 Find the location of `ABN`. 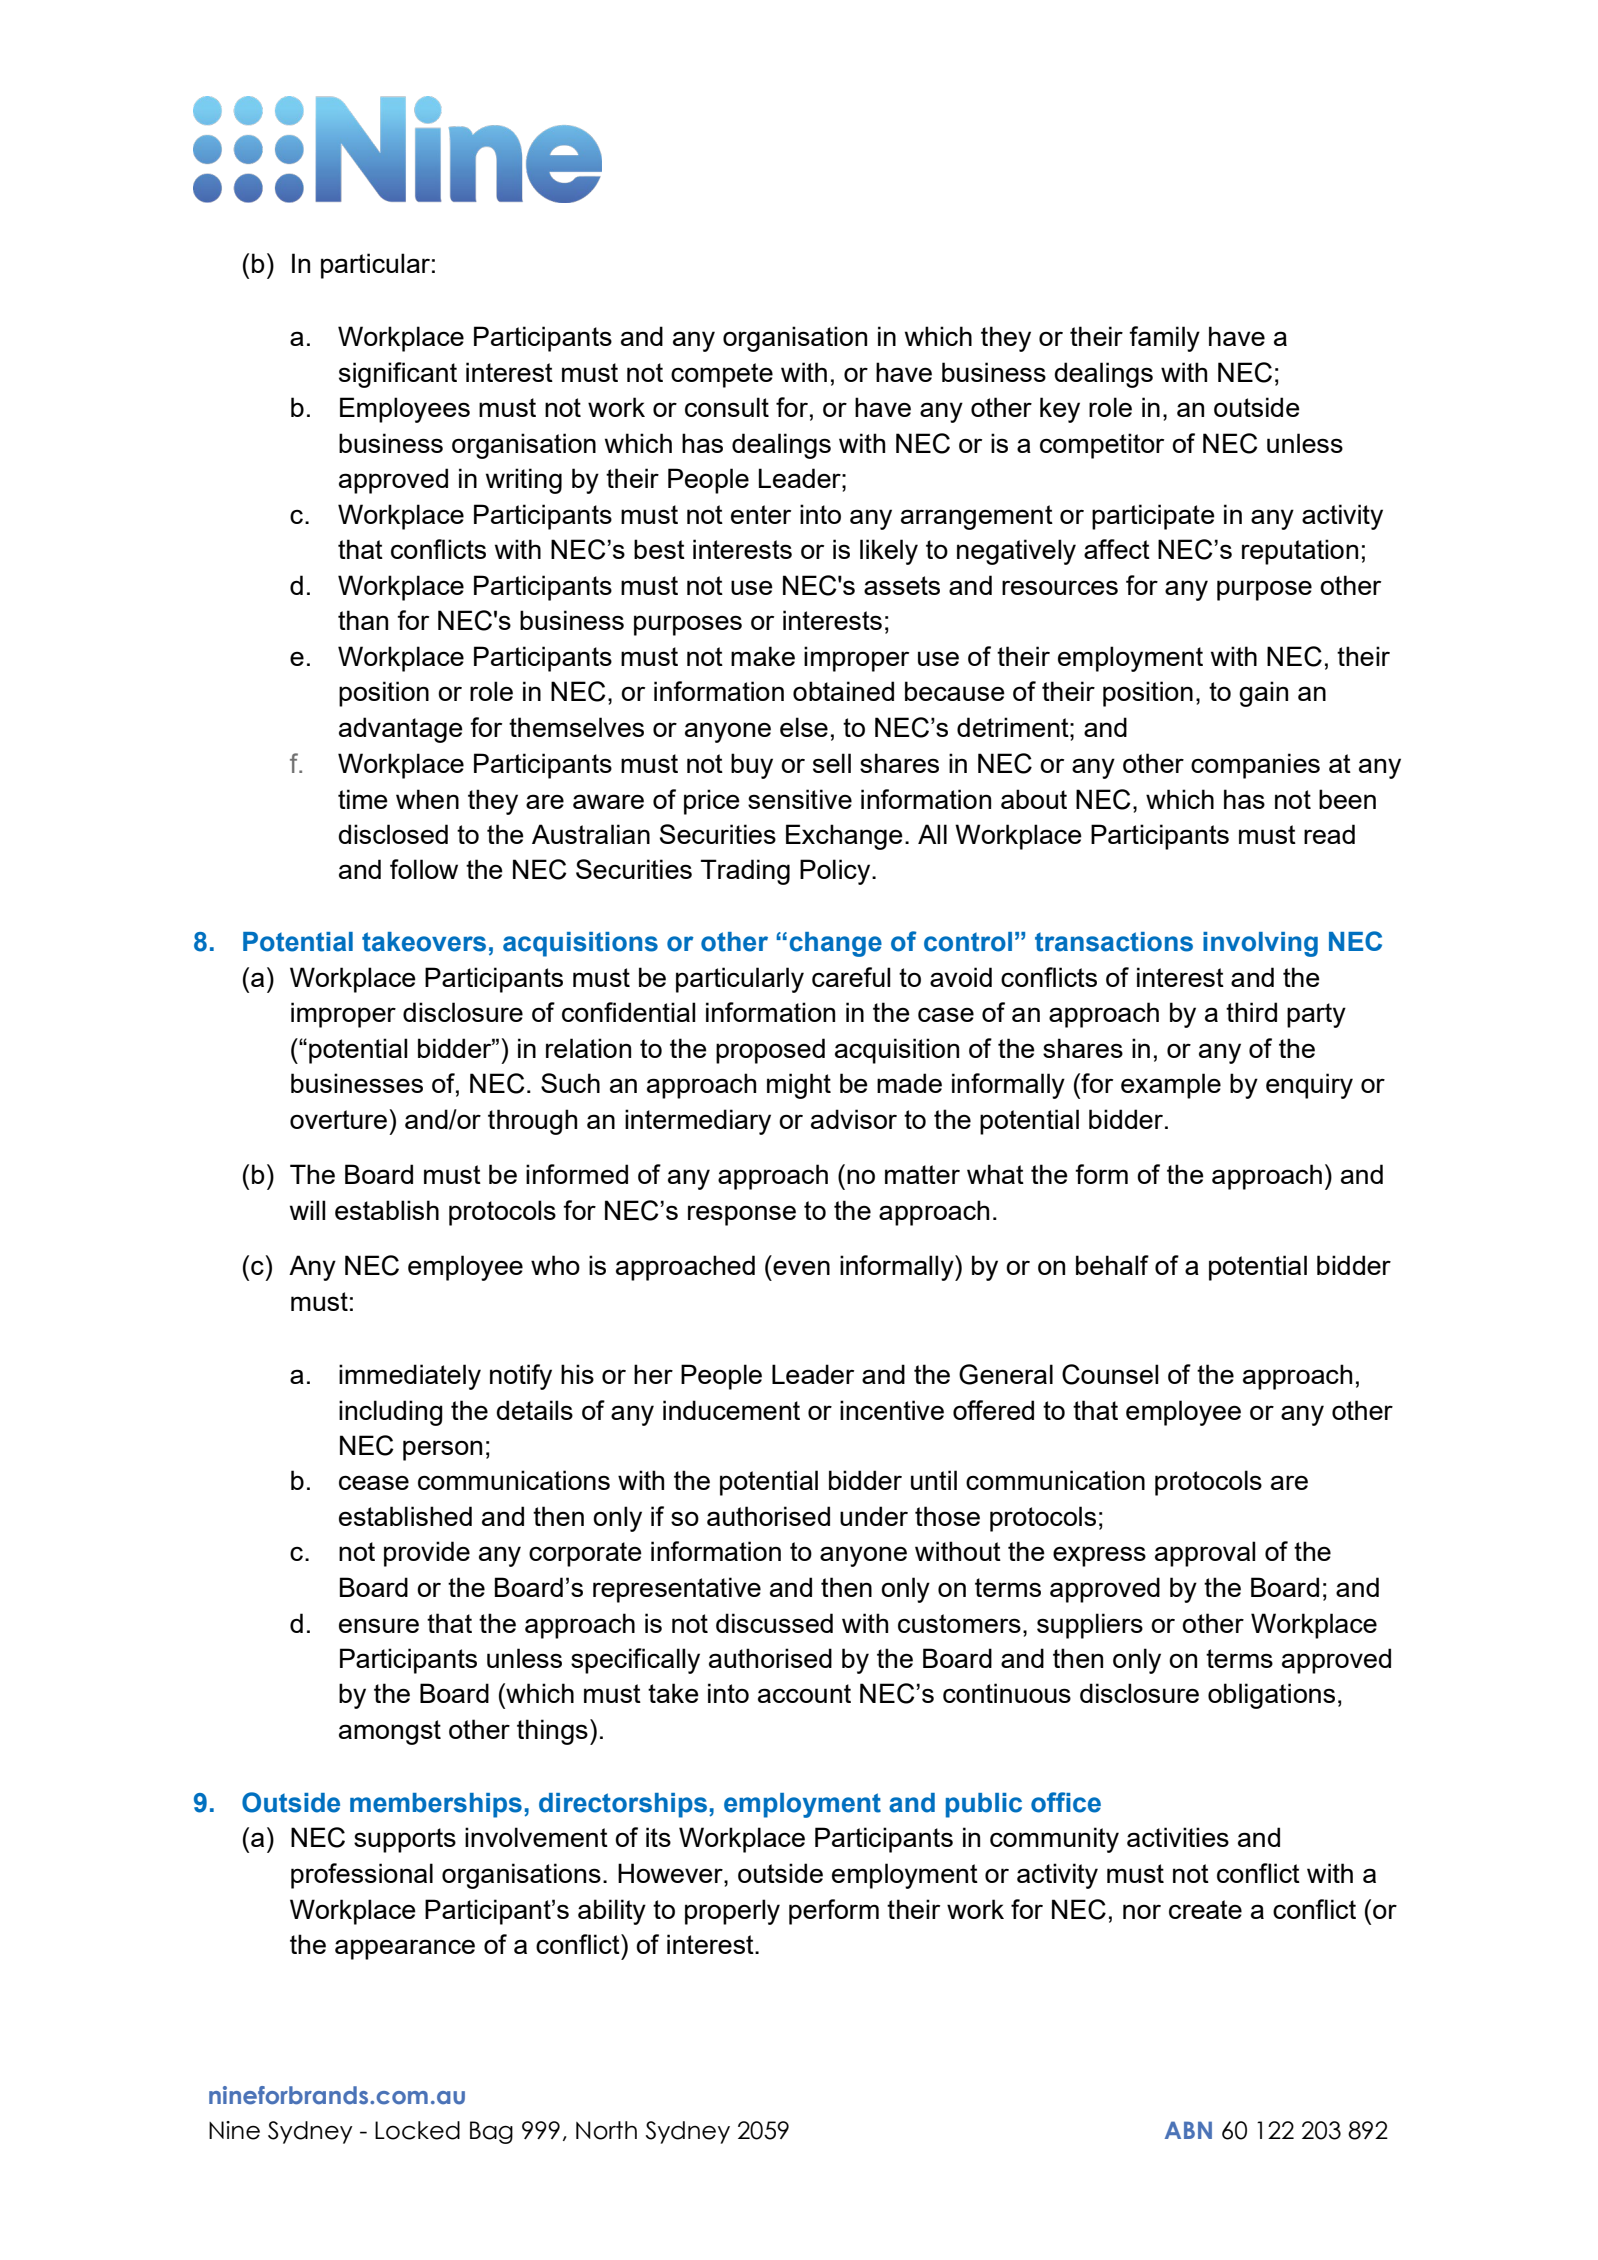

ABN is located at coordinates (1188, 2130).
